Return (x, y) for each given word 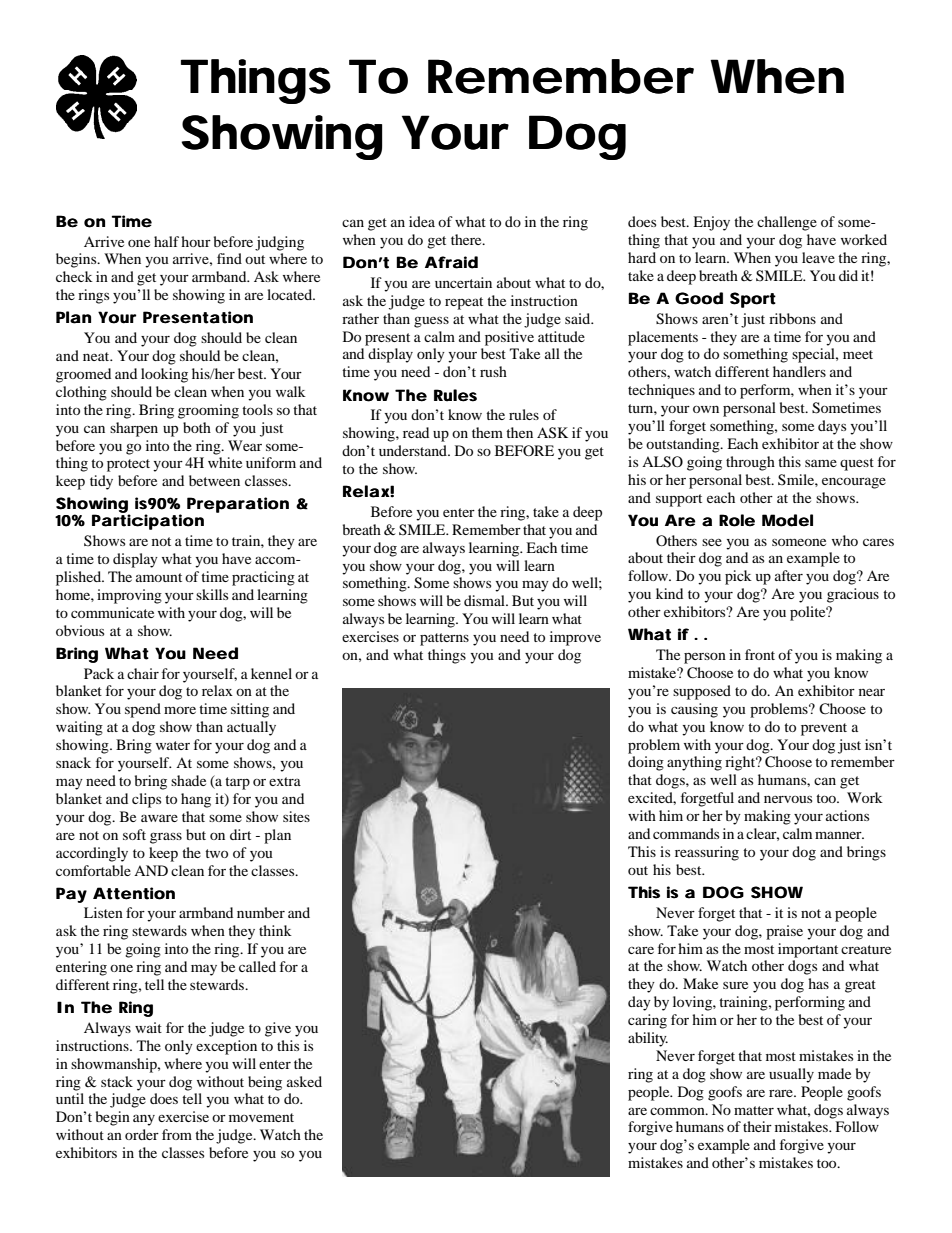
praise (784, 932)
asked (304, 1081)
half (166, 241)
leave (818, 257)
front (760, 654)
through (750, 463)
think (275, 930)
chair (143, 673)
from (177, 1134)
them (487, 432)
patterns (444, 639)
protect (128, 465)
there (467, 239)
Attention (134, 893)
